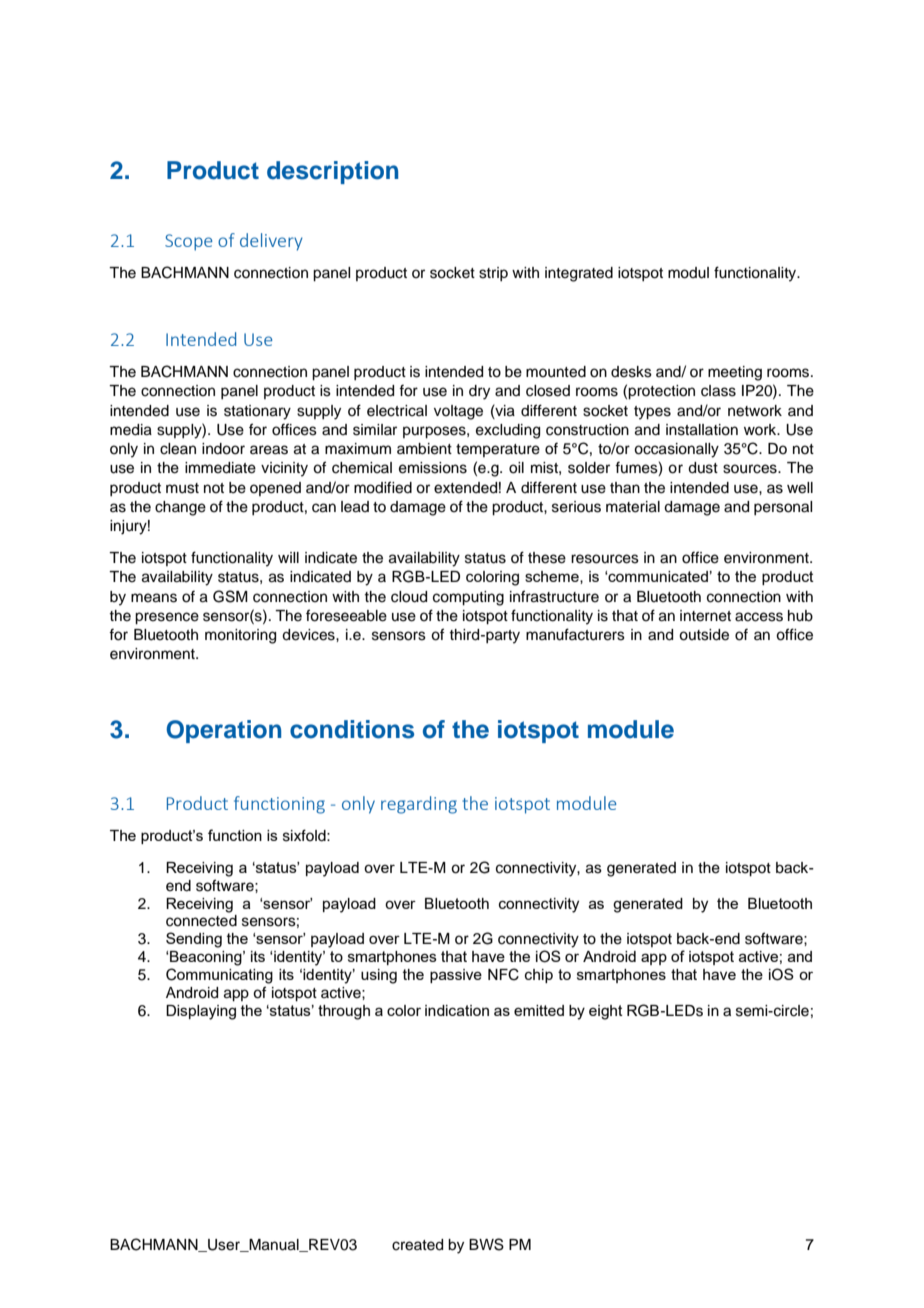 This screenshot has width=924, height=1308. What do you see at coordinates (457, 1010) in the screenshot?
I see `indication` at bounding box center [457, 1010].
